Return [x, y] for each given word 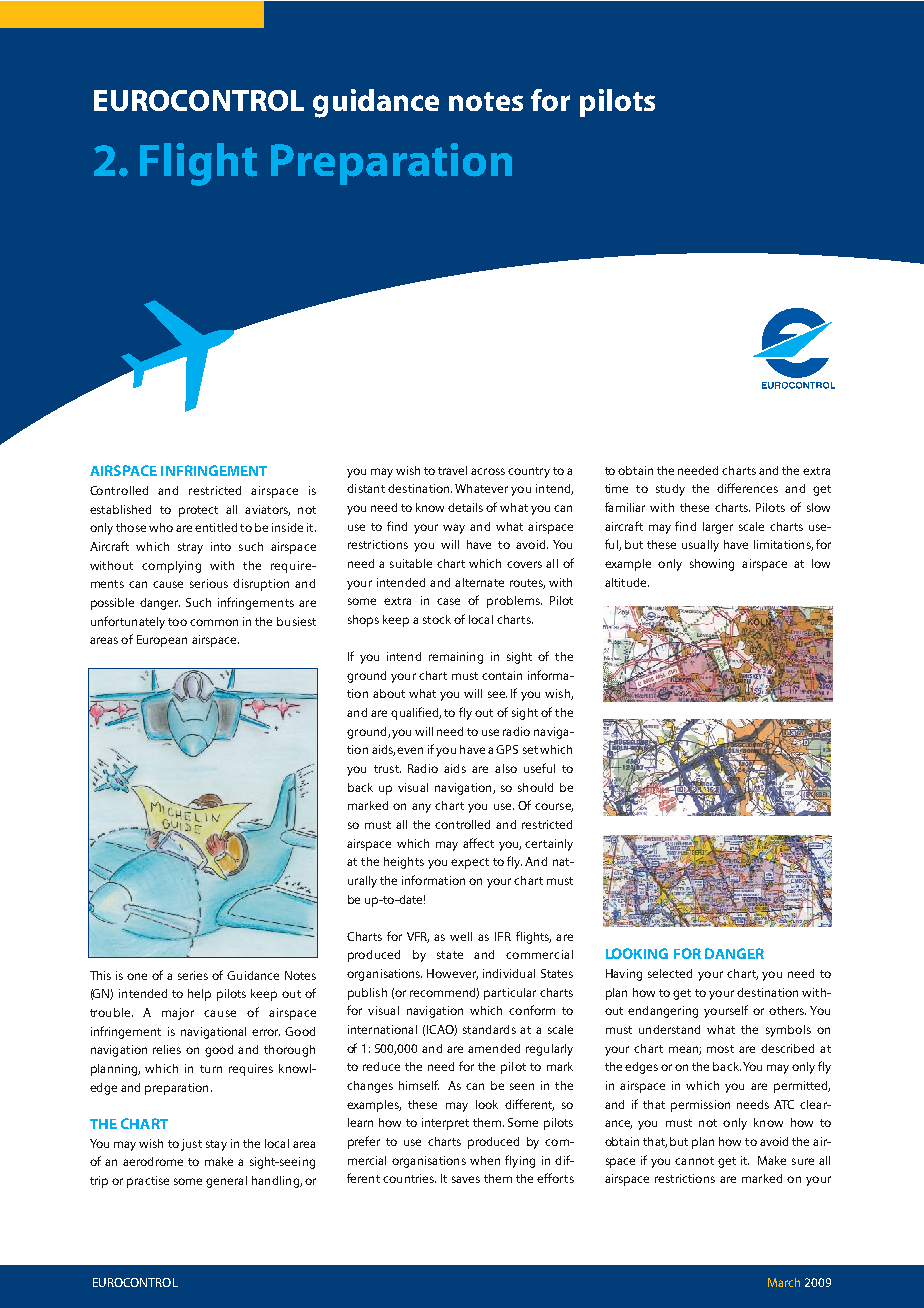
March [784, 1282]
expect [470, 863]
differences [747, 488]
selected [670, 973]
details [465, 507]
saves [466, 1179]
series [193, 975]
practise [148, 1182]
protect [198, 511]
